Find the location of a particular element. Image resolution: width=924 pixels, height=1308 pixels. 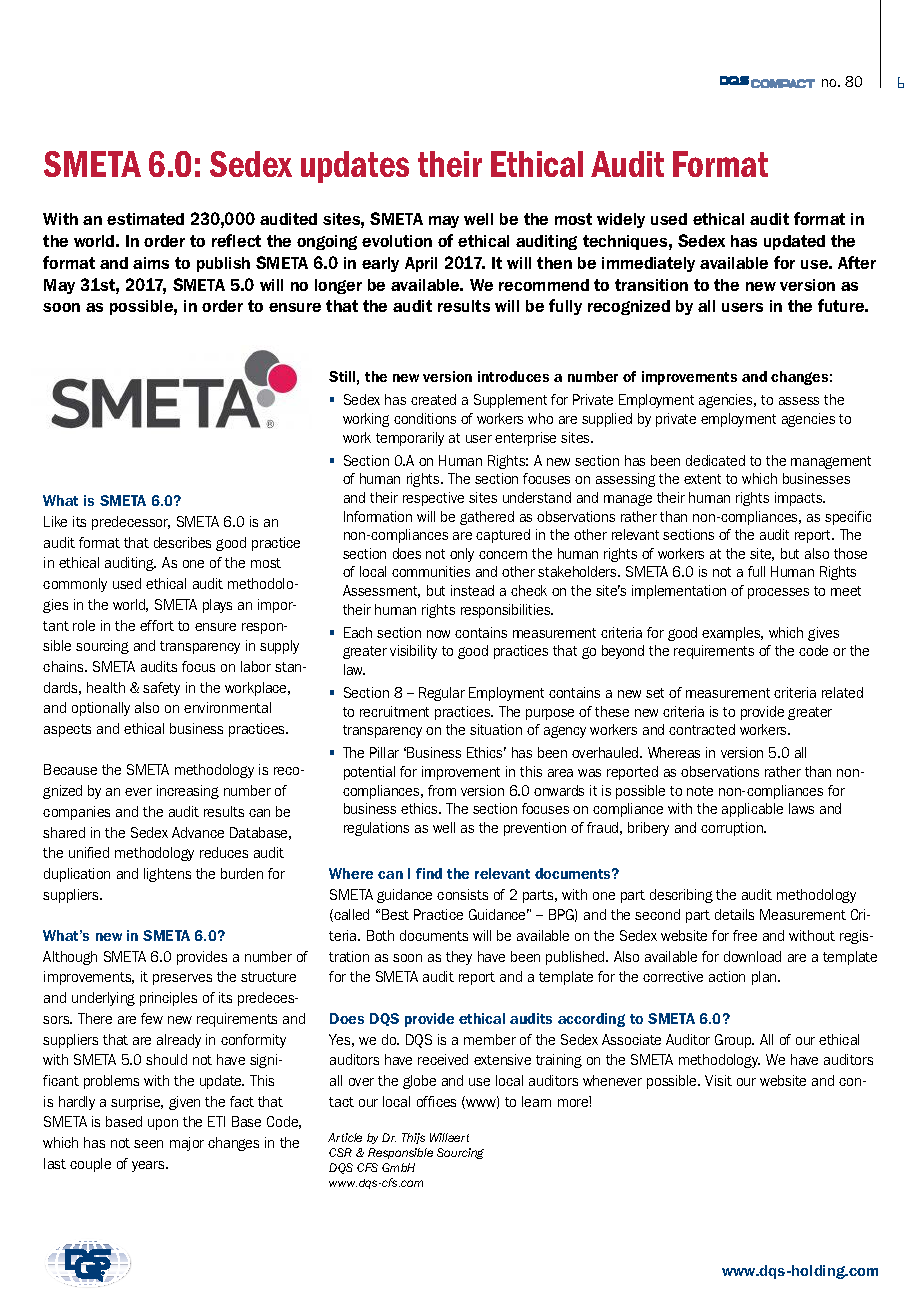

After is located at coordinates (857, 262).
